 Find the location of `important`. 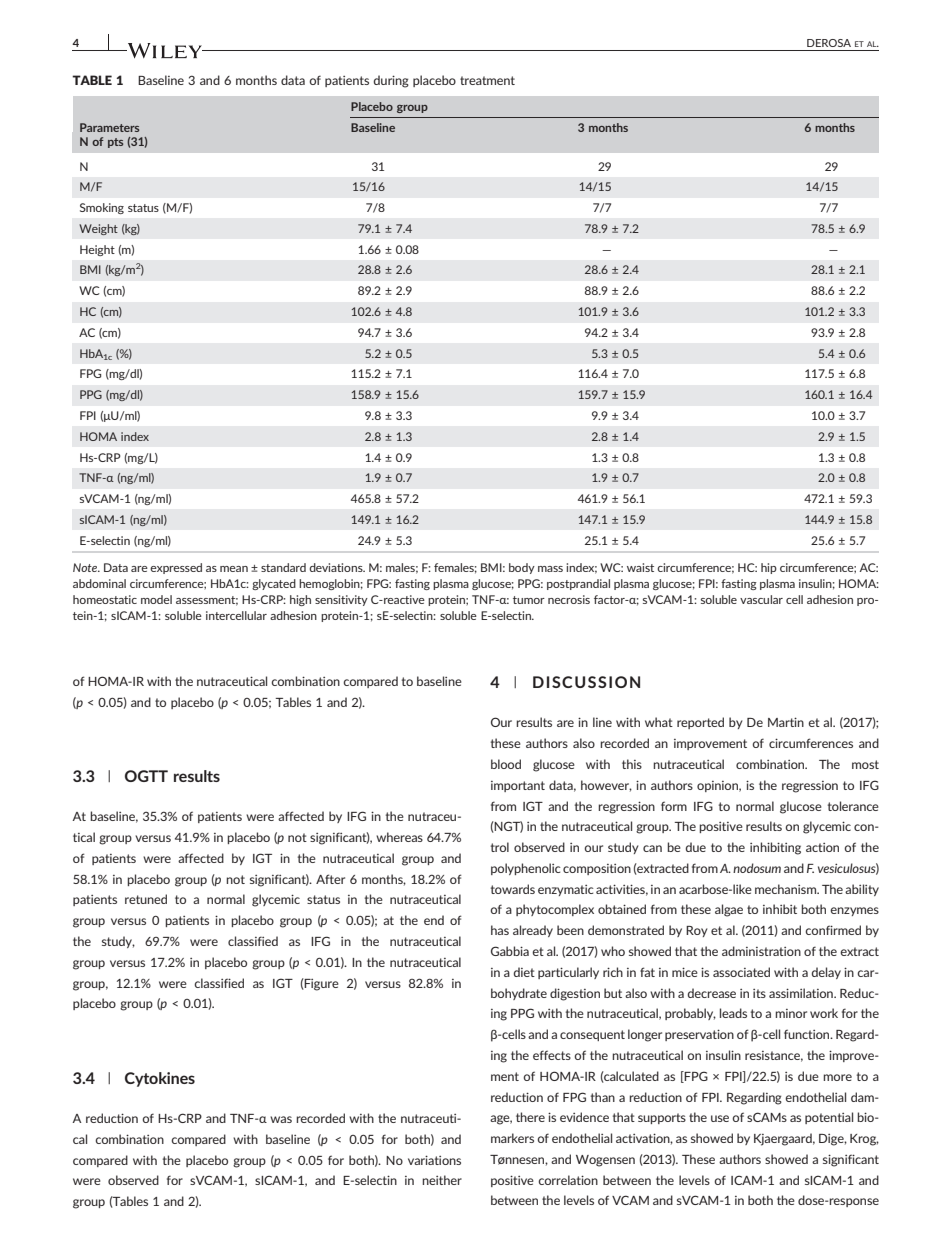

important is located at coordinates (518, 786).
